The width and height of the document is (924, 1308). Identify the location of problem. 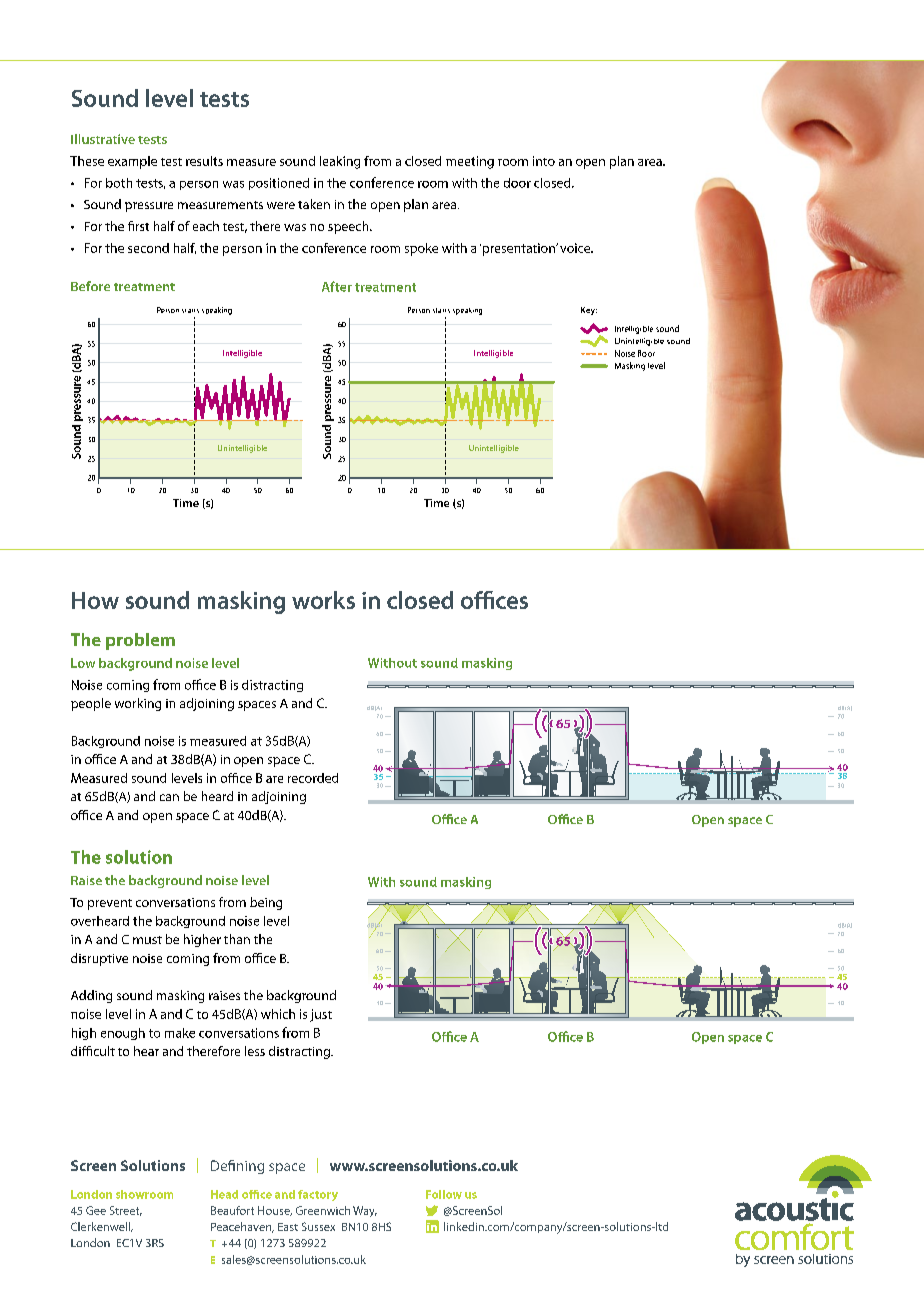
(140, 641).
